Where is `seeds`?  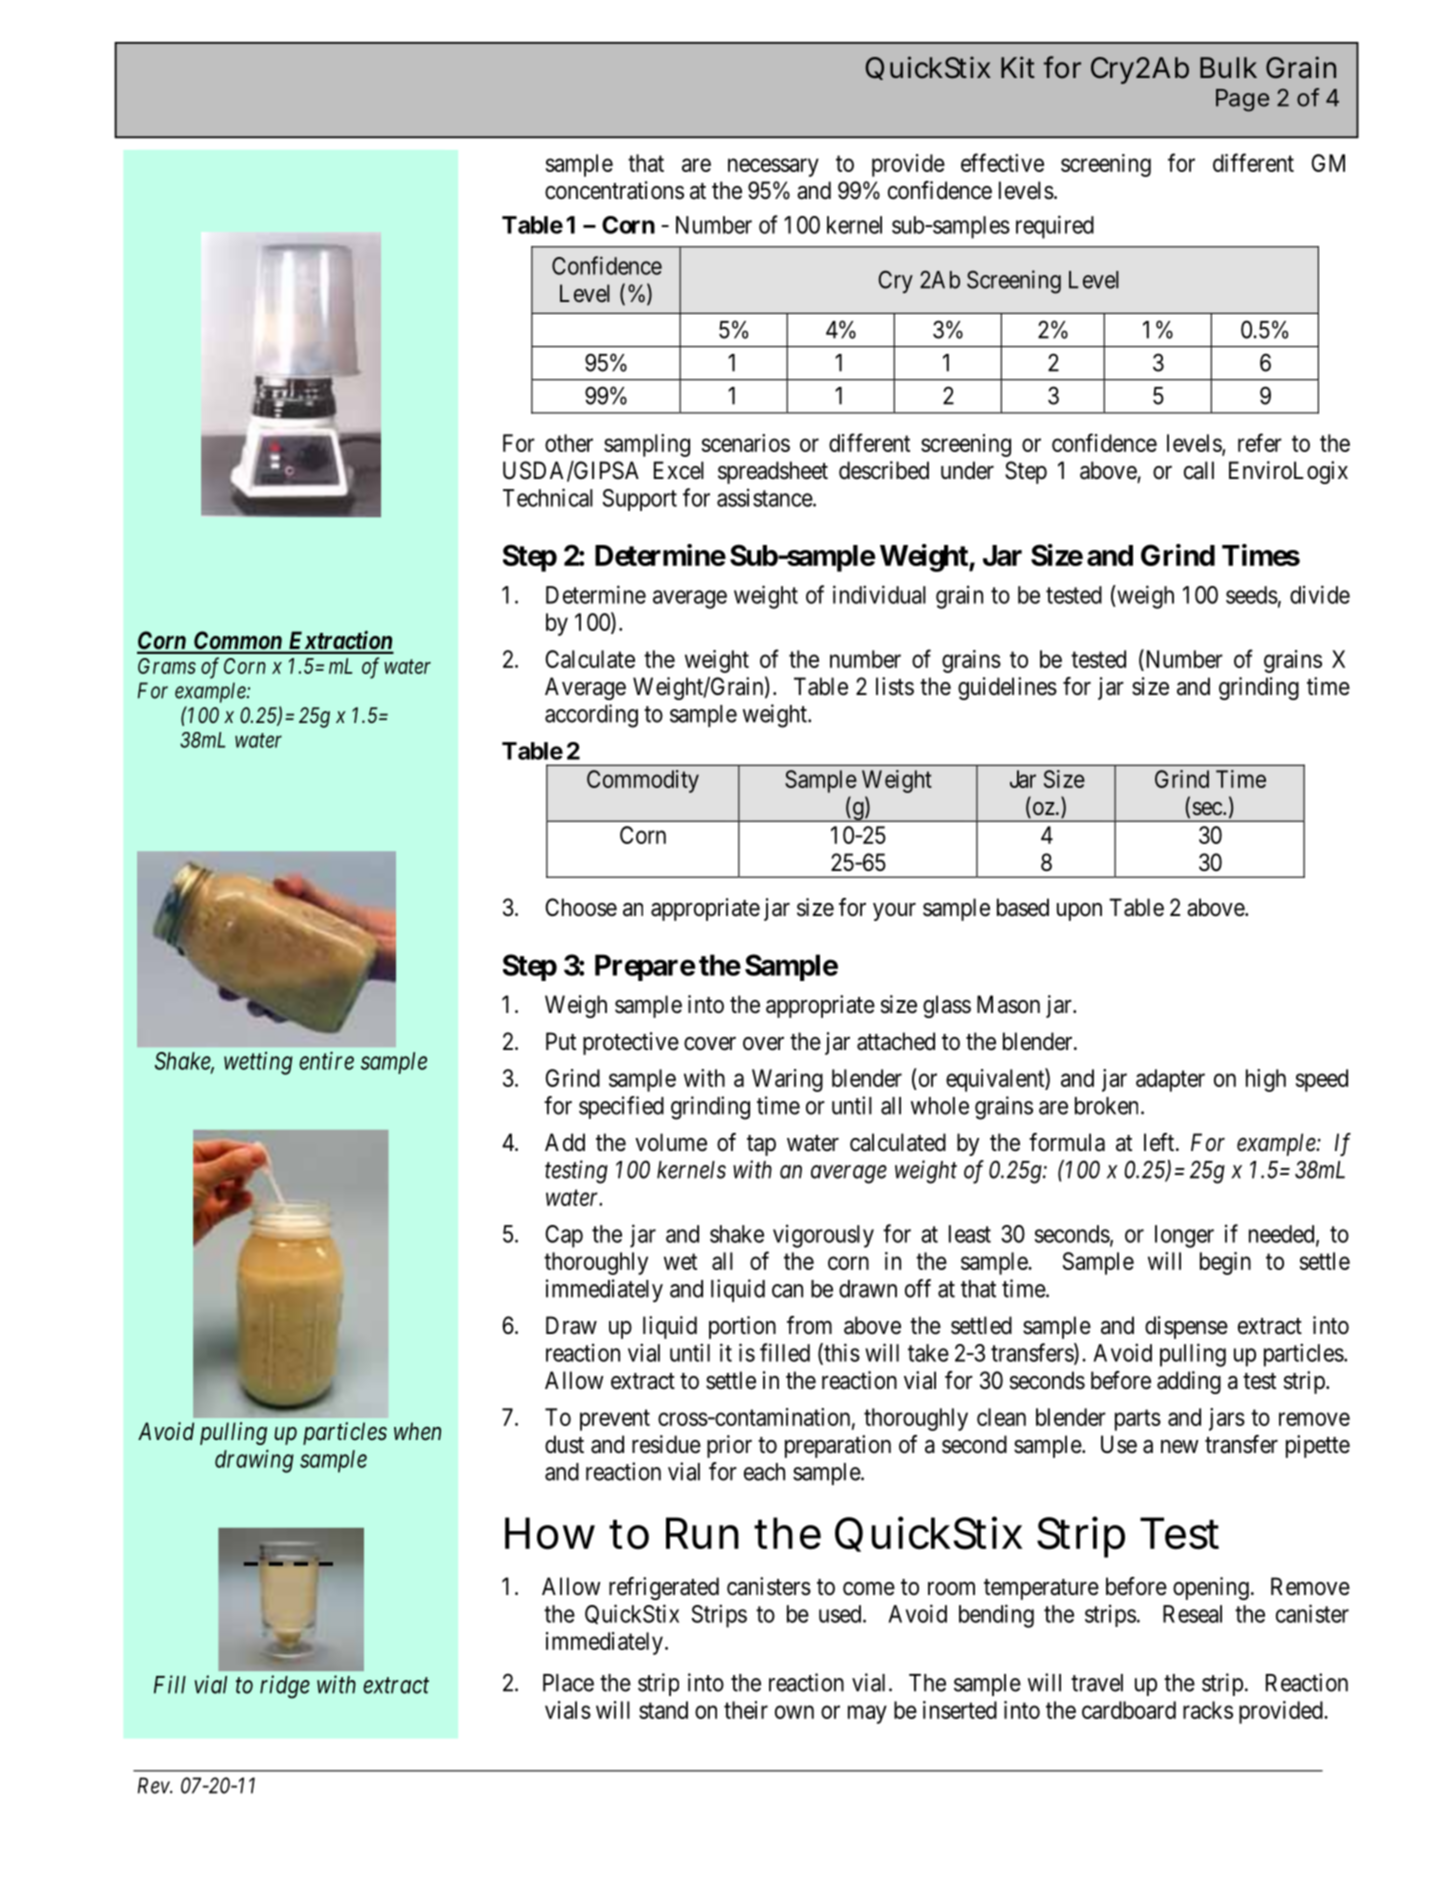 seeds is located at coordinates (1252, 595).
